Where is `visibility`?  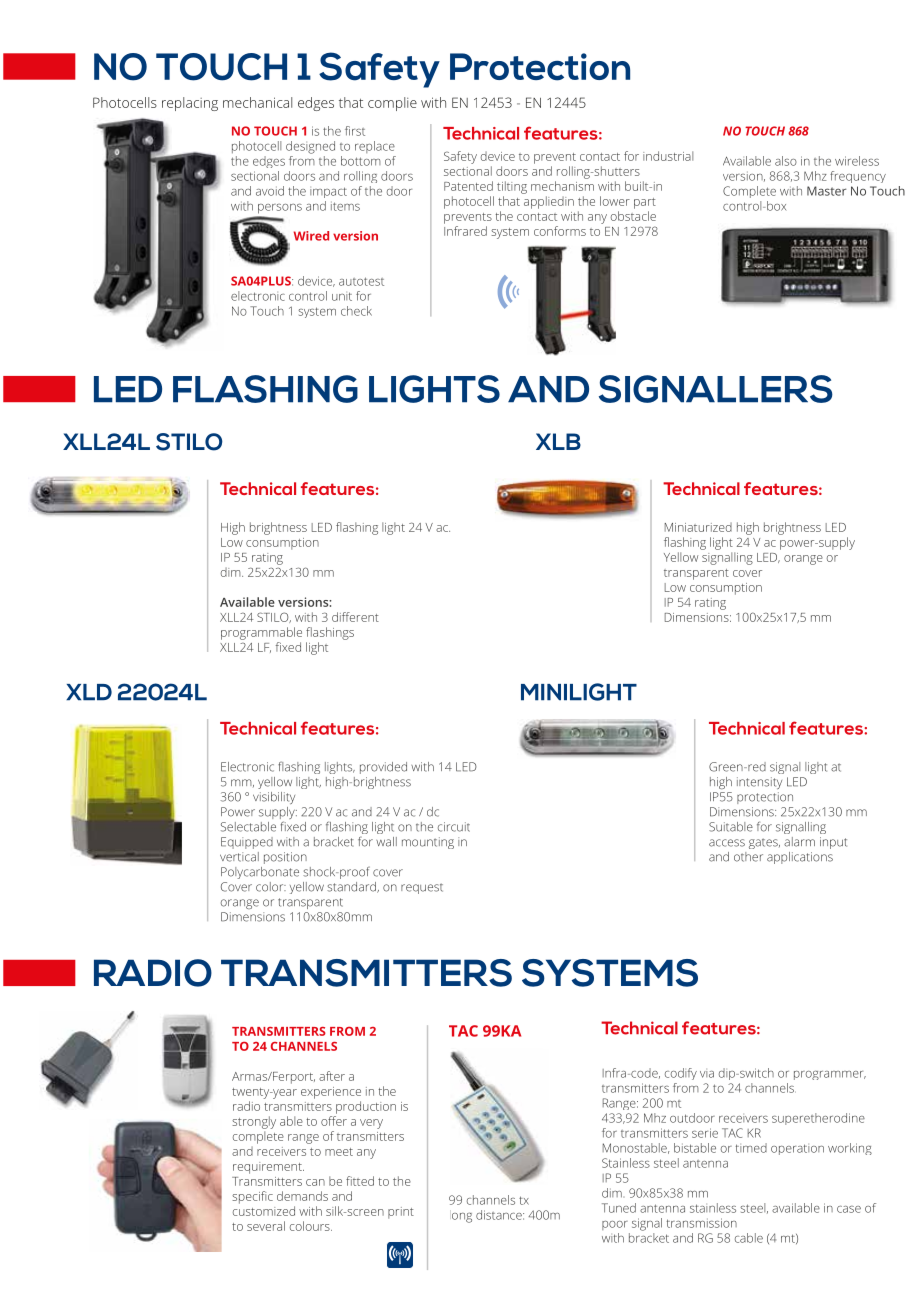 visibility is located at coordinates (274, 798).
